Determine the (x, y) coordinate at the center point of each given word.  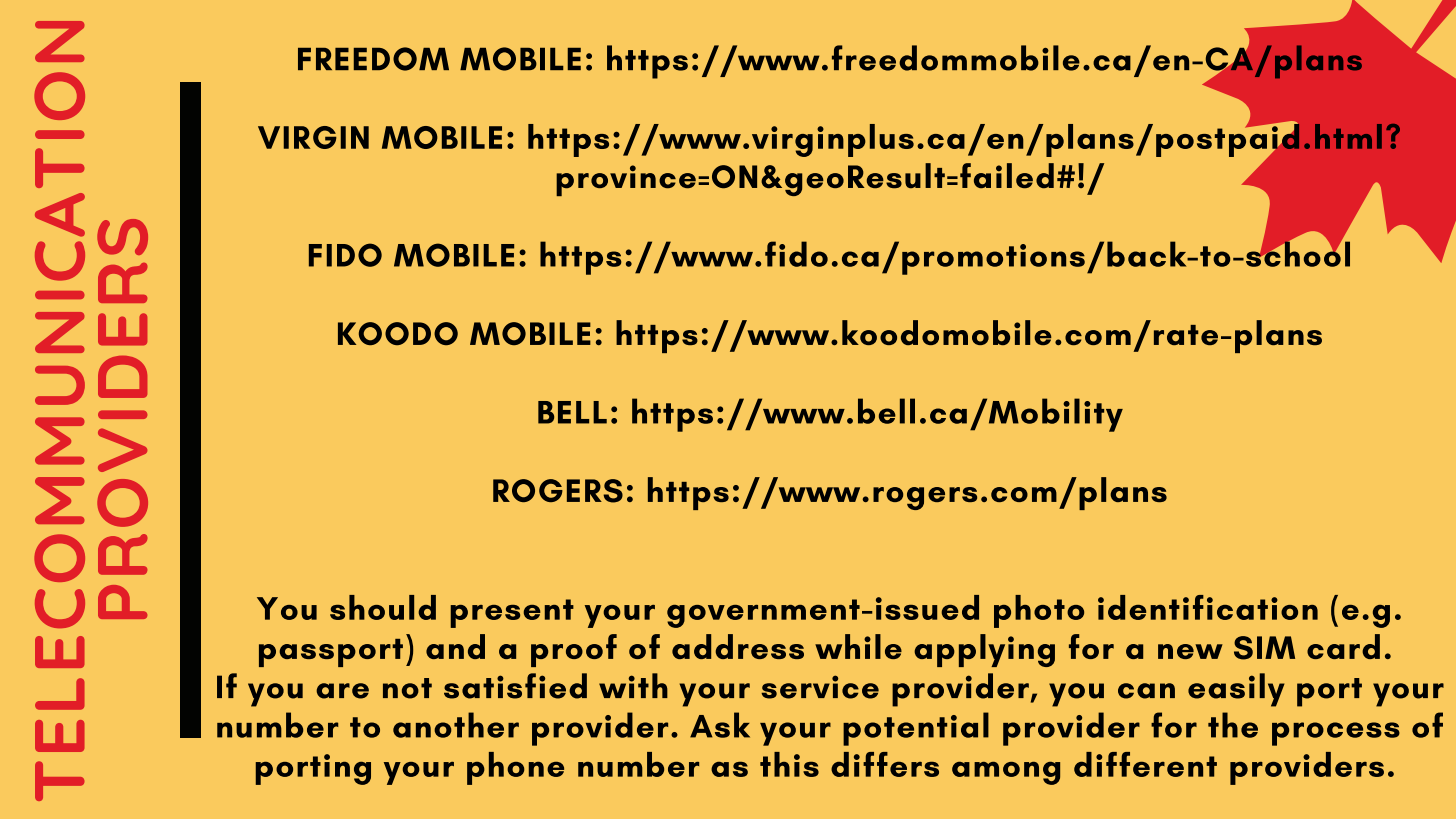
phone (515, 768)
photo (1039, 611)
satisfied (515, 686)
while (858, 646)
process (1336, 734)
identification (1208, 607)
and (455, 646)
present (512, 613)
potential (916, 729)
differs (885, 764)
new (1190, 651)
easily (1236, 690)
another (456, 725)
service (820, 687)
